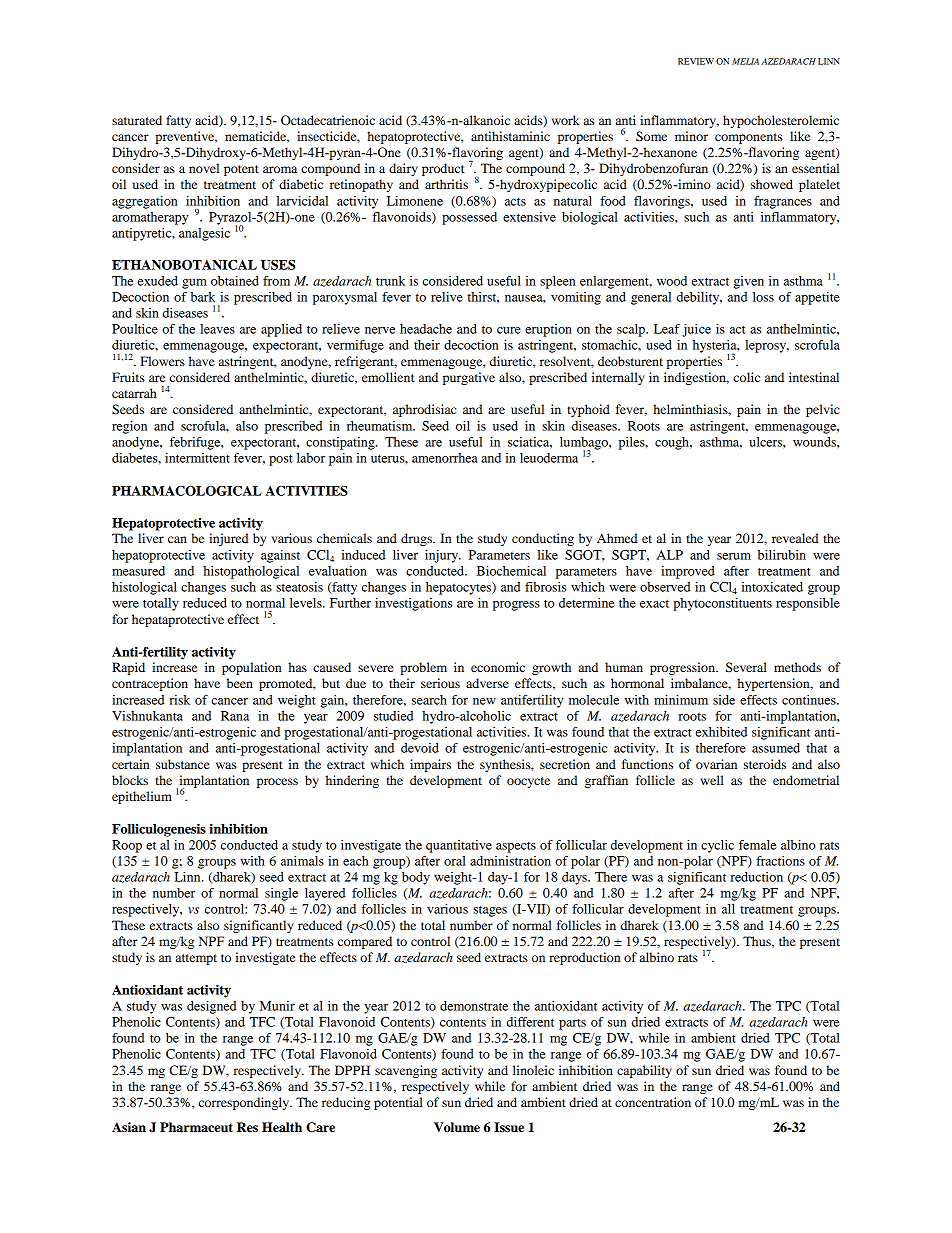  What do you see at coordinates (457, 1127) in the image?
I see `Volume` at bounding box center [457, 1127].
